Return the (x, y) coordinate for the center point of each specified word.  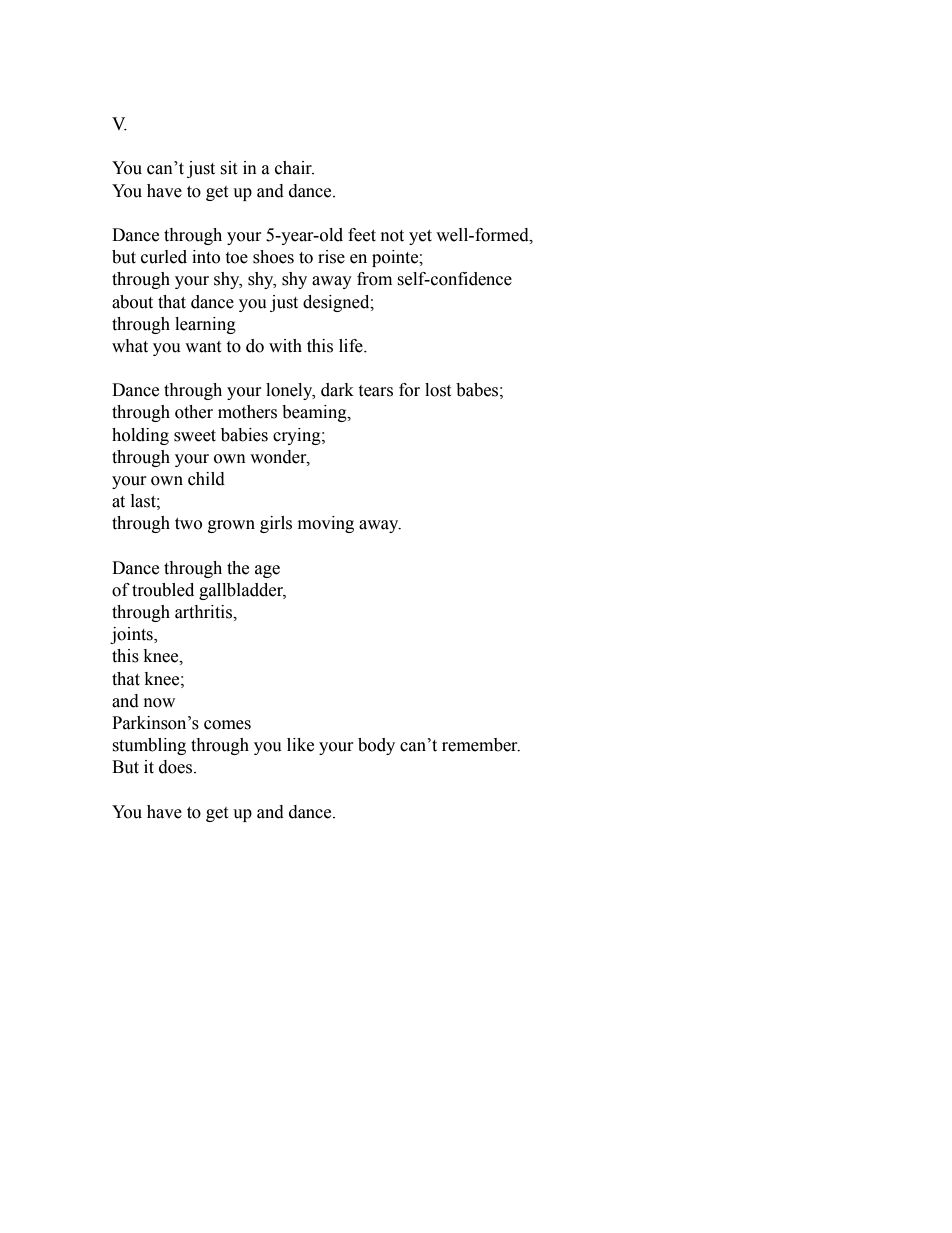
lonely (290, 391)
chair (294, 168)
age (267, 571)
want (203, 347)
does (177, 767)
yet (420, 237)
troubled (163, 590)
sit (228, 168)
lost (438, 390)
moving (326, 524)
